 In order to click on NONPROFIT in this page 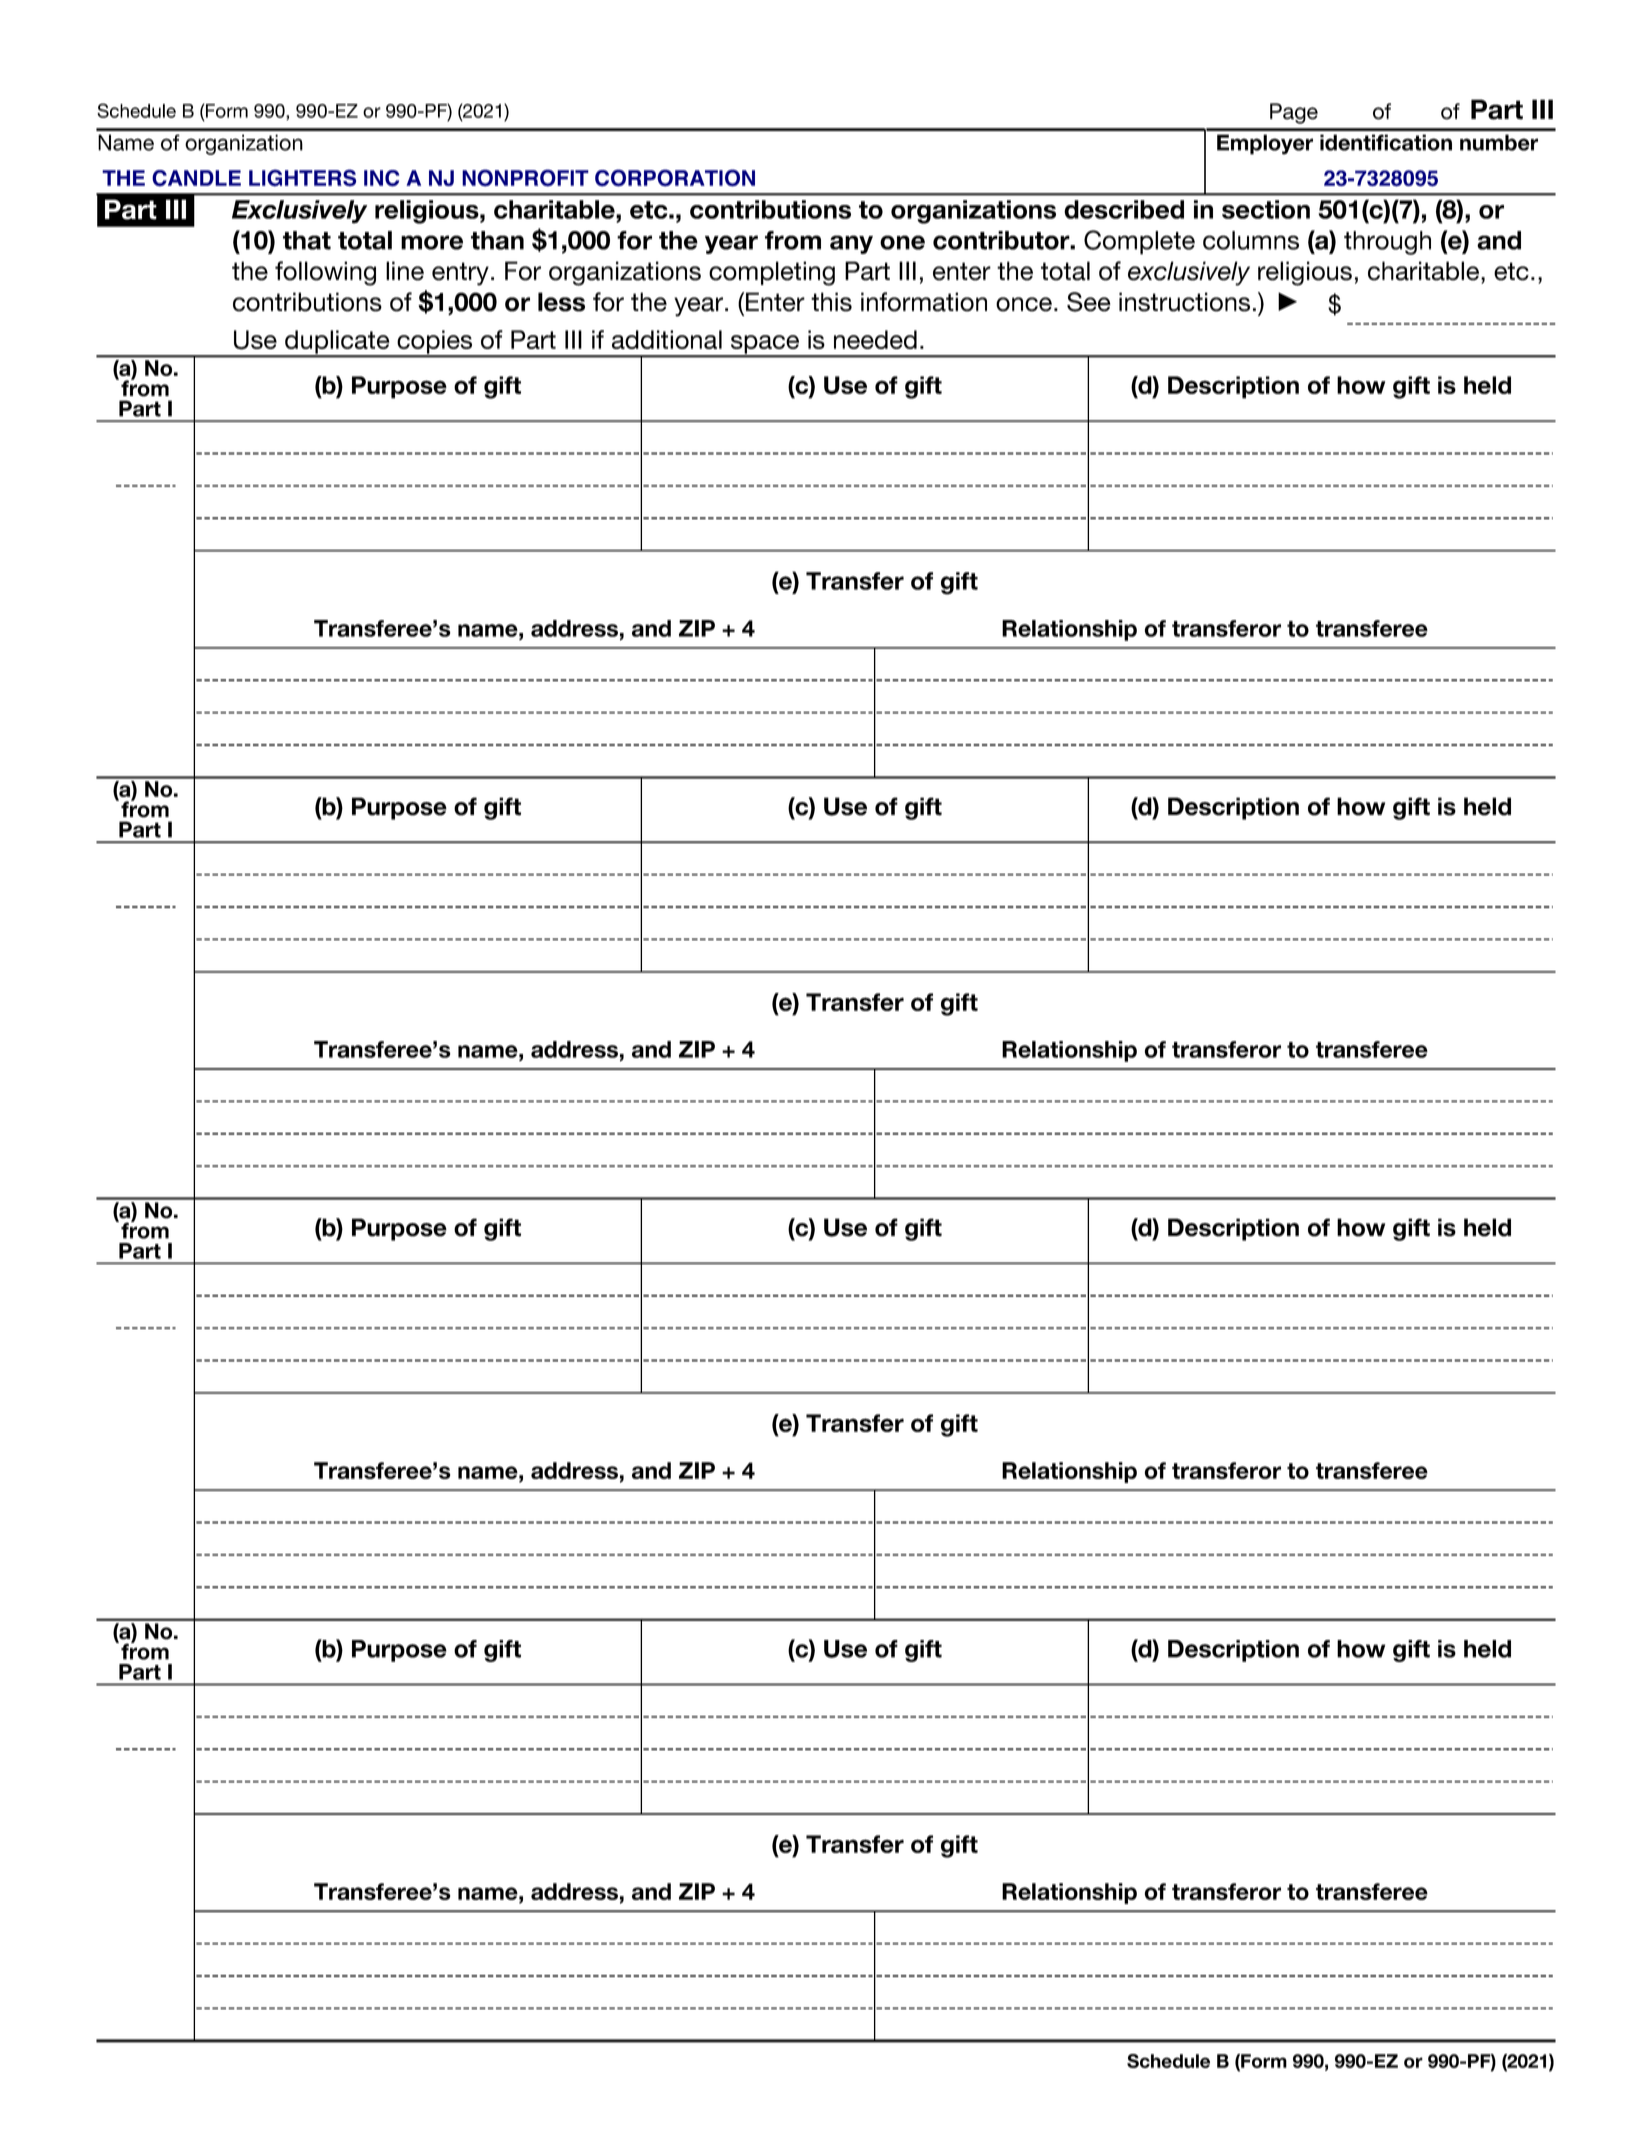, I will do `click(525, 178)`.
